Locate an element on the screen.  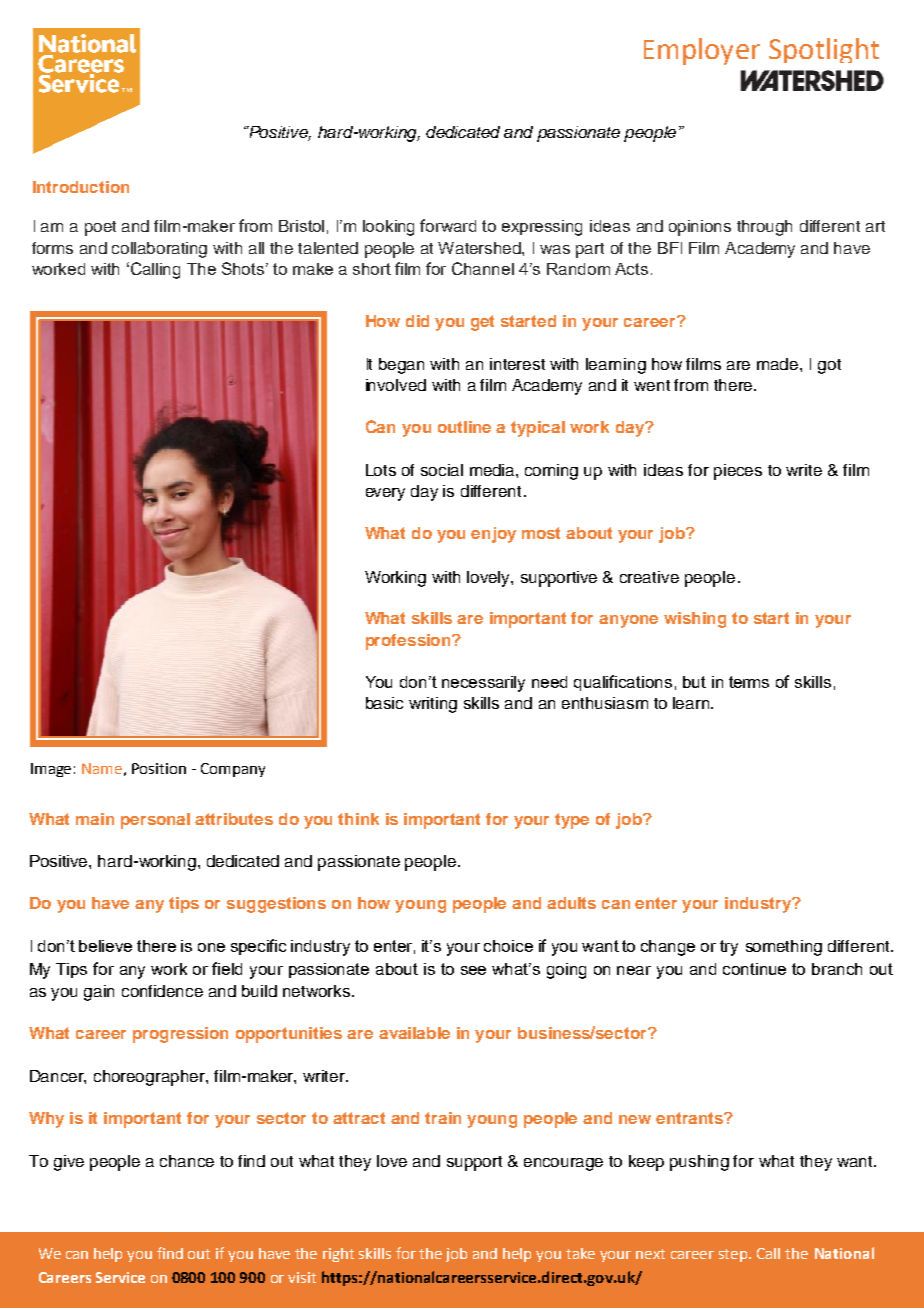
personal is located at coordinates (155, 821).
